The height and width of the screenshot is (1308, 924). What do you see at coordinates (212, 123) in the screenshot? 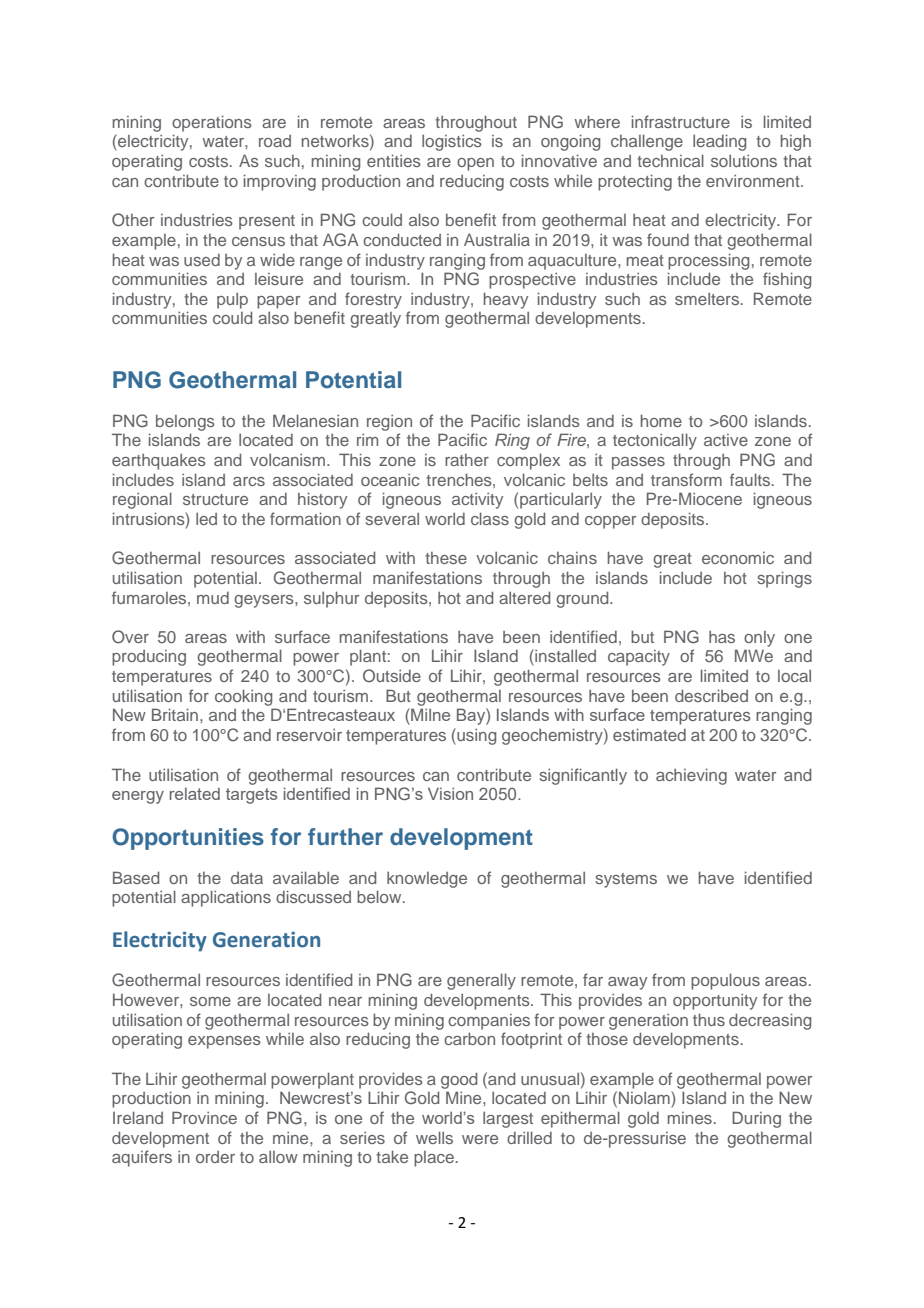
I see `operations` at bounding box center [212, 123].
